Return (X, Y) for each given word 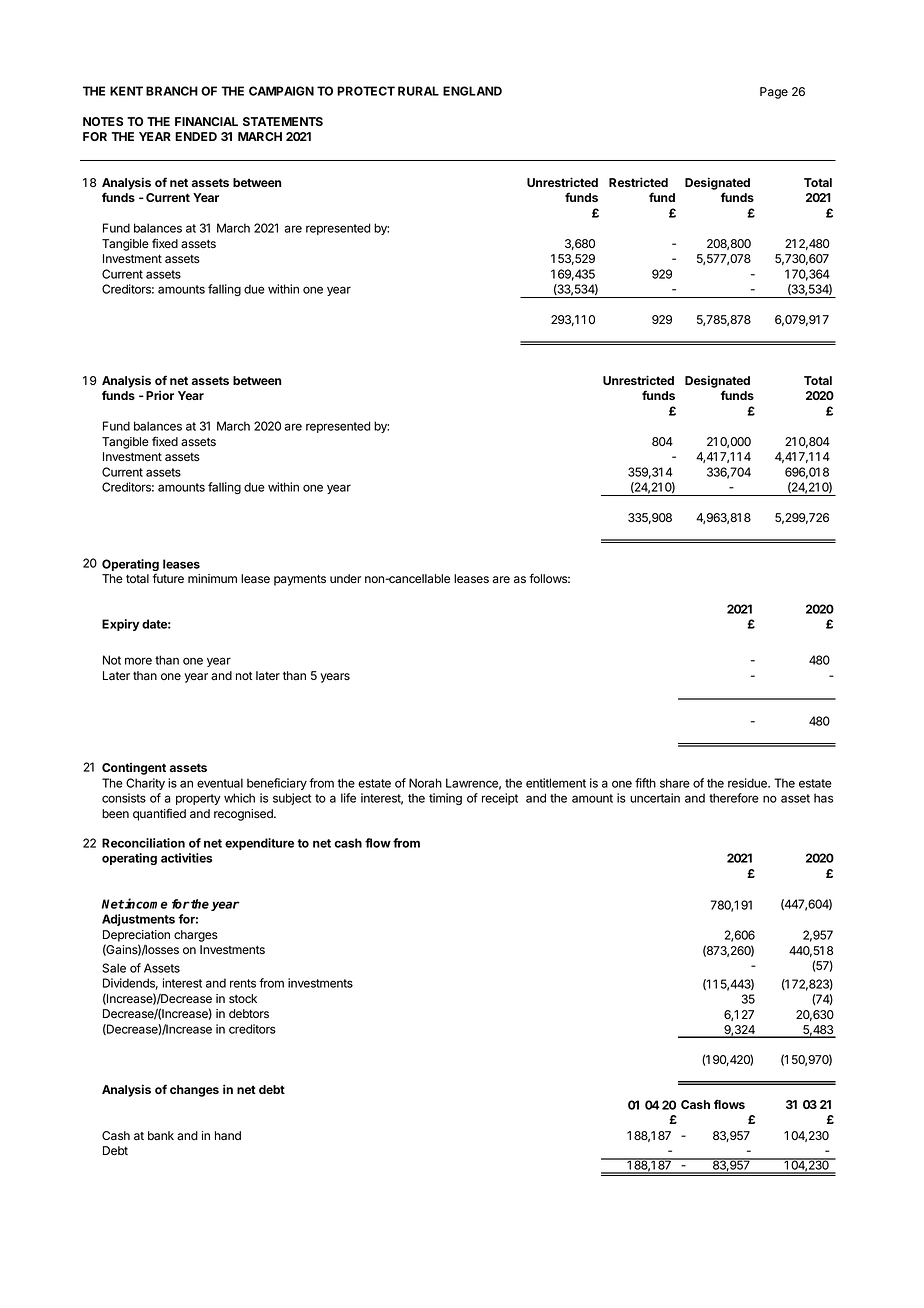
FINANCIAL (206, 121)
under (345, 578)
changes (194, 1091)
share (675, 783)
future (168, 578)
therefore (734, 798)
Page (774, 93)
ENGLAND (472, 91)
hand (228, 1136)
